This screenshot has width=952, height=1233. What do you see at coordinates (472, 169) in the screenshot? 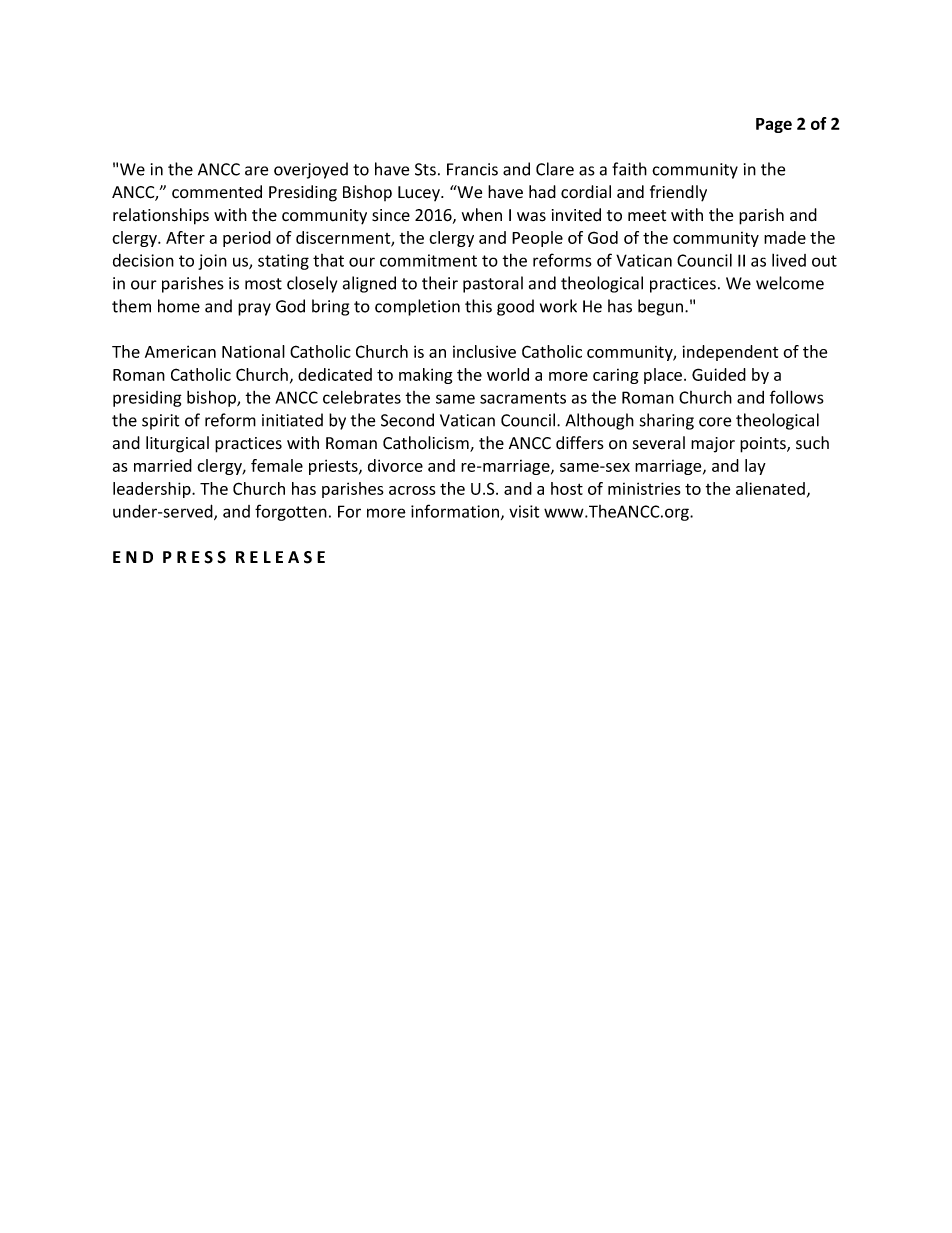
I see `Francis` at bounding box center [472, 169].
